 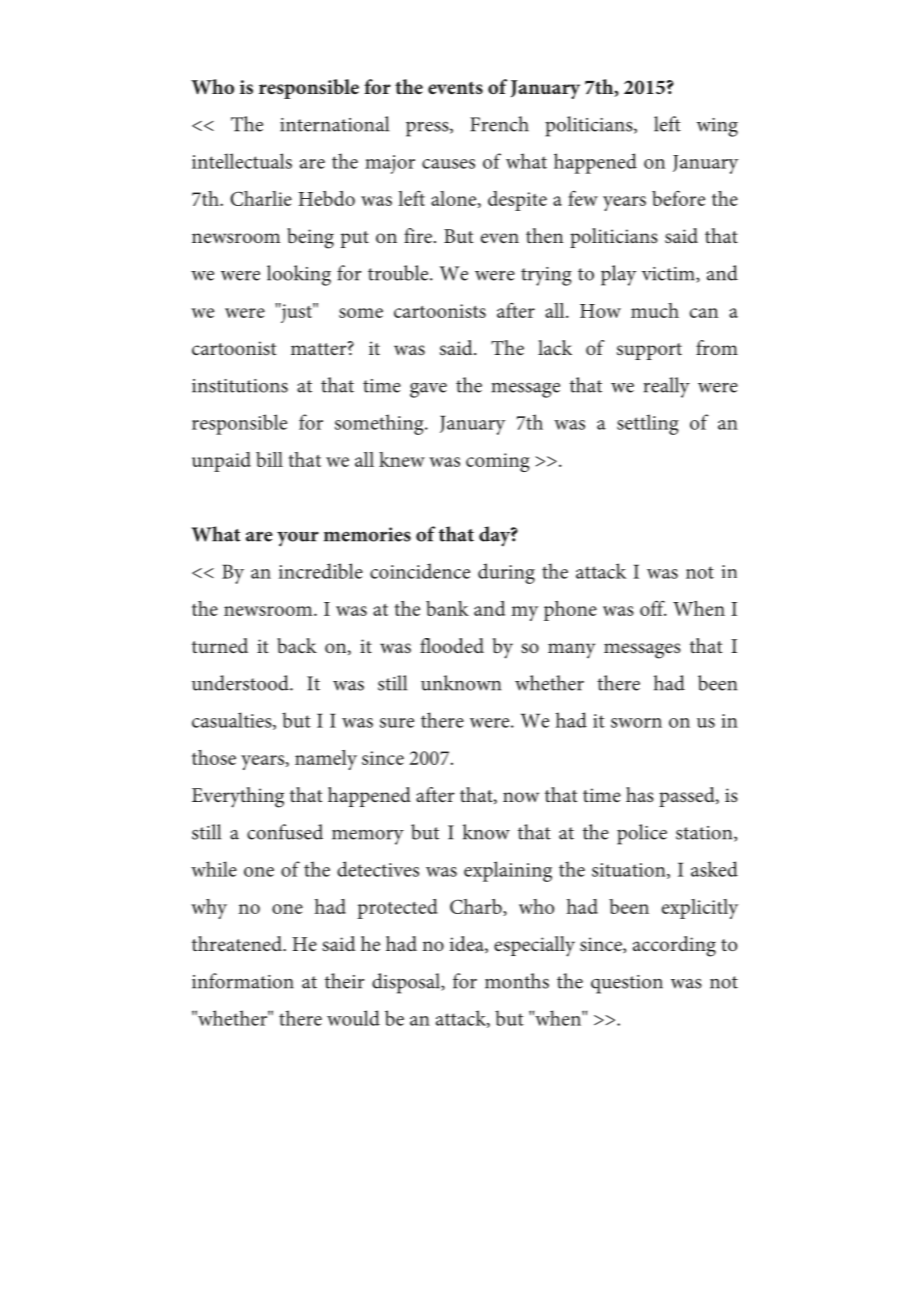 What do you see at coordinates (269, 459) in the page?
I see `bill` at bounding box center [269, 459].
